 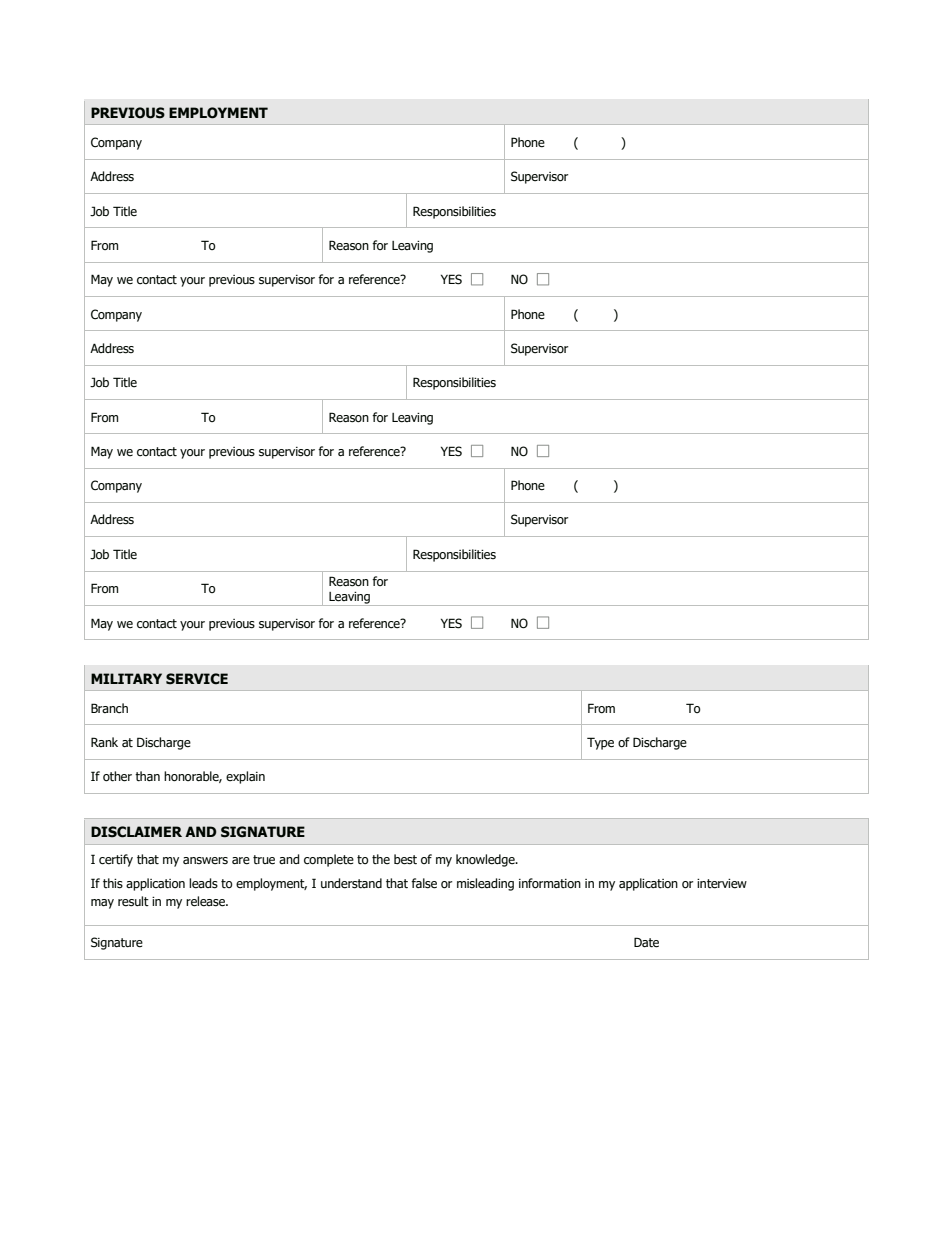 What do you see at coordinates (600, 743) in the screenshot?
I see `Type` at bounding box center [600, 743].
